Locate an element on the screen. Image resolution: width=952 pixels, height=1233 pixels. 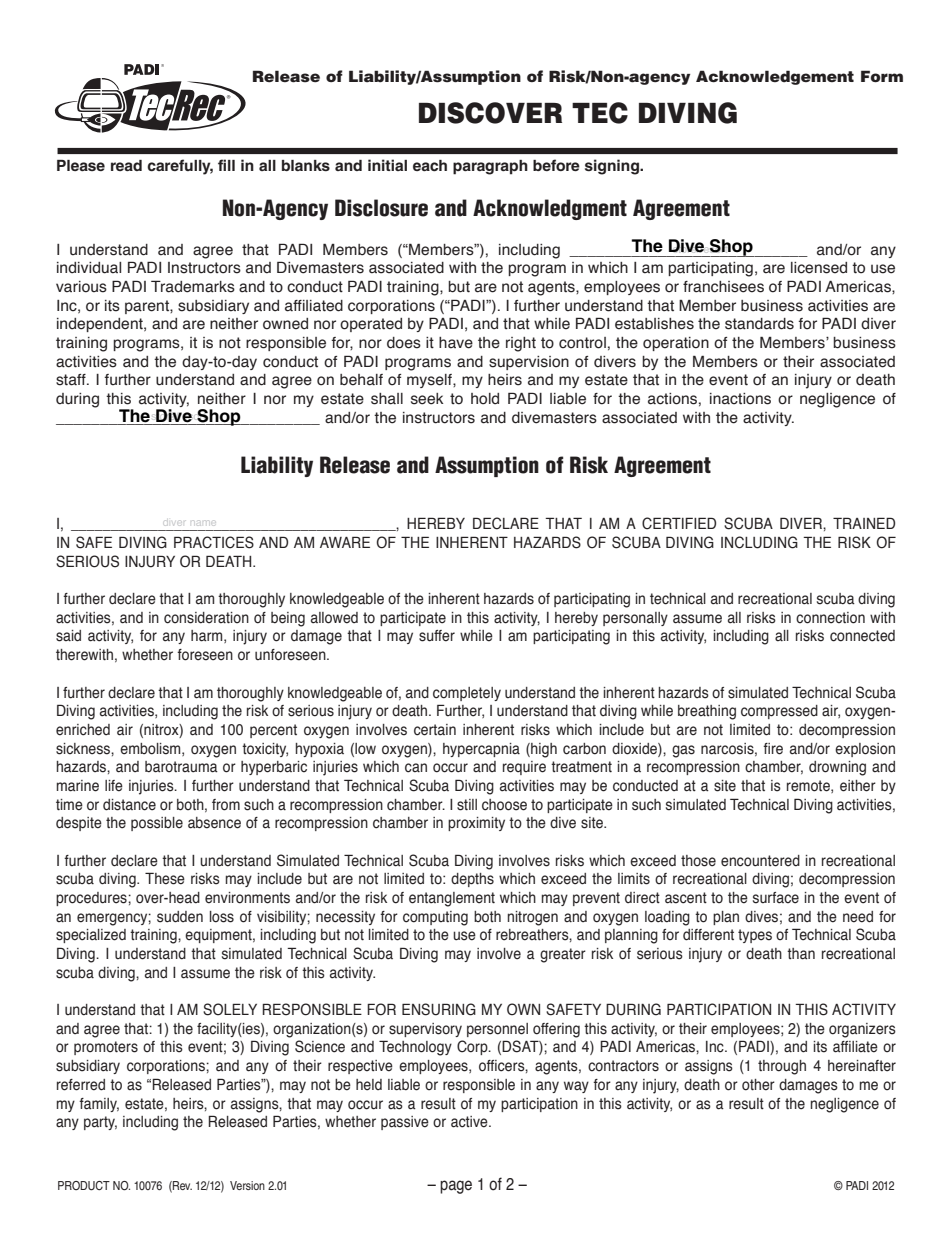
consideration is located at coordinates (206, 618).
